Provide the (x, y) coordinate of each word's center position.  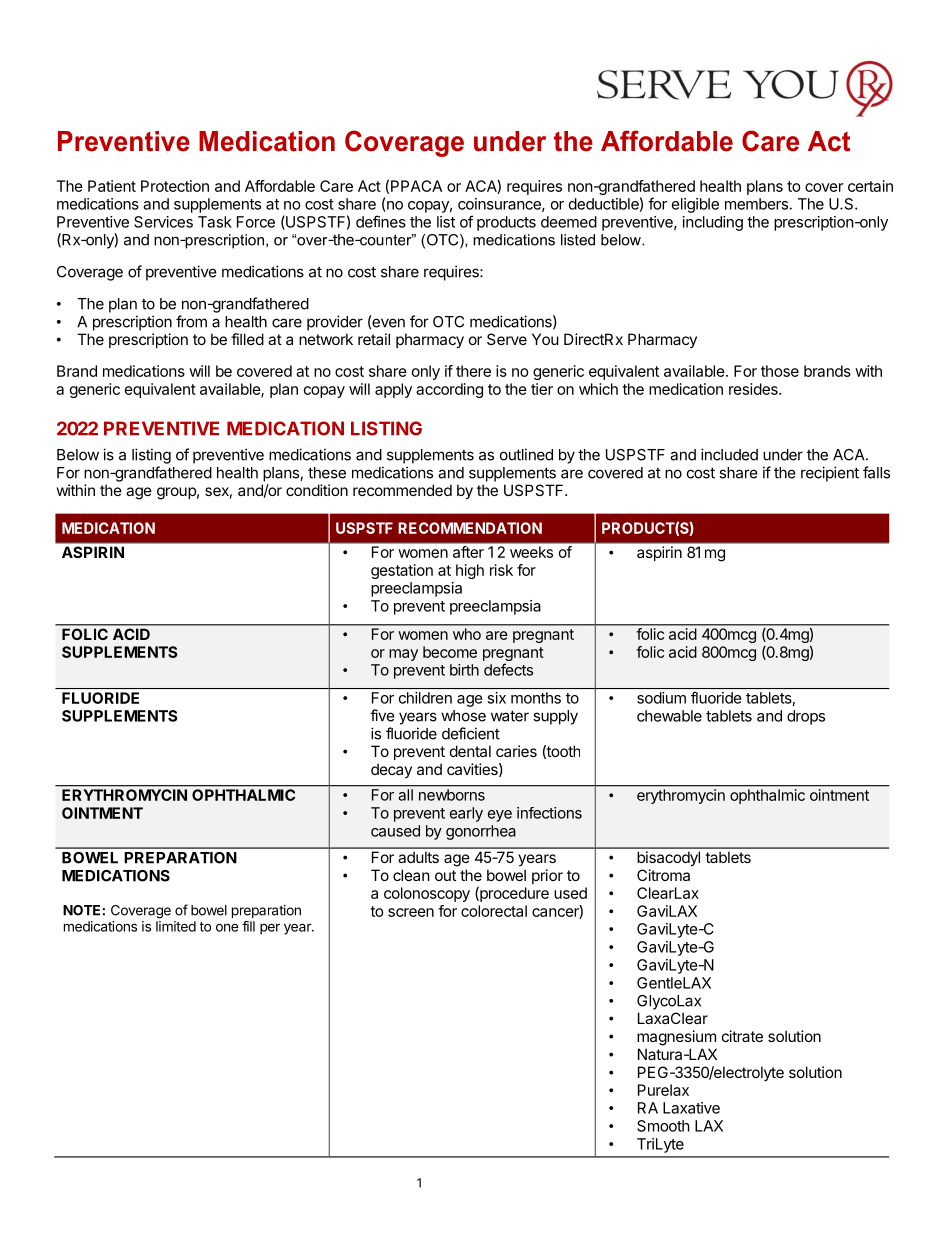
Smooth (663, 1126)
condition (317, 490)
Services (163, 222)
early (466, 814)
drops (806, 717)
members (756, 204)
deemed (569, 222)
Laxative (691, 1108)
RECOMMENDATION (470, 528)
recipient (830, 474)
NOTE (83, 910)
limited (176, 926)
